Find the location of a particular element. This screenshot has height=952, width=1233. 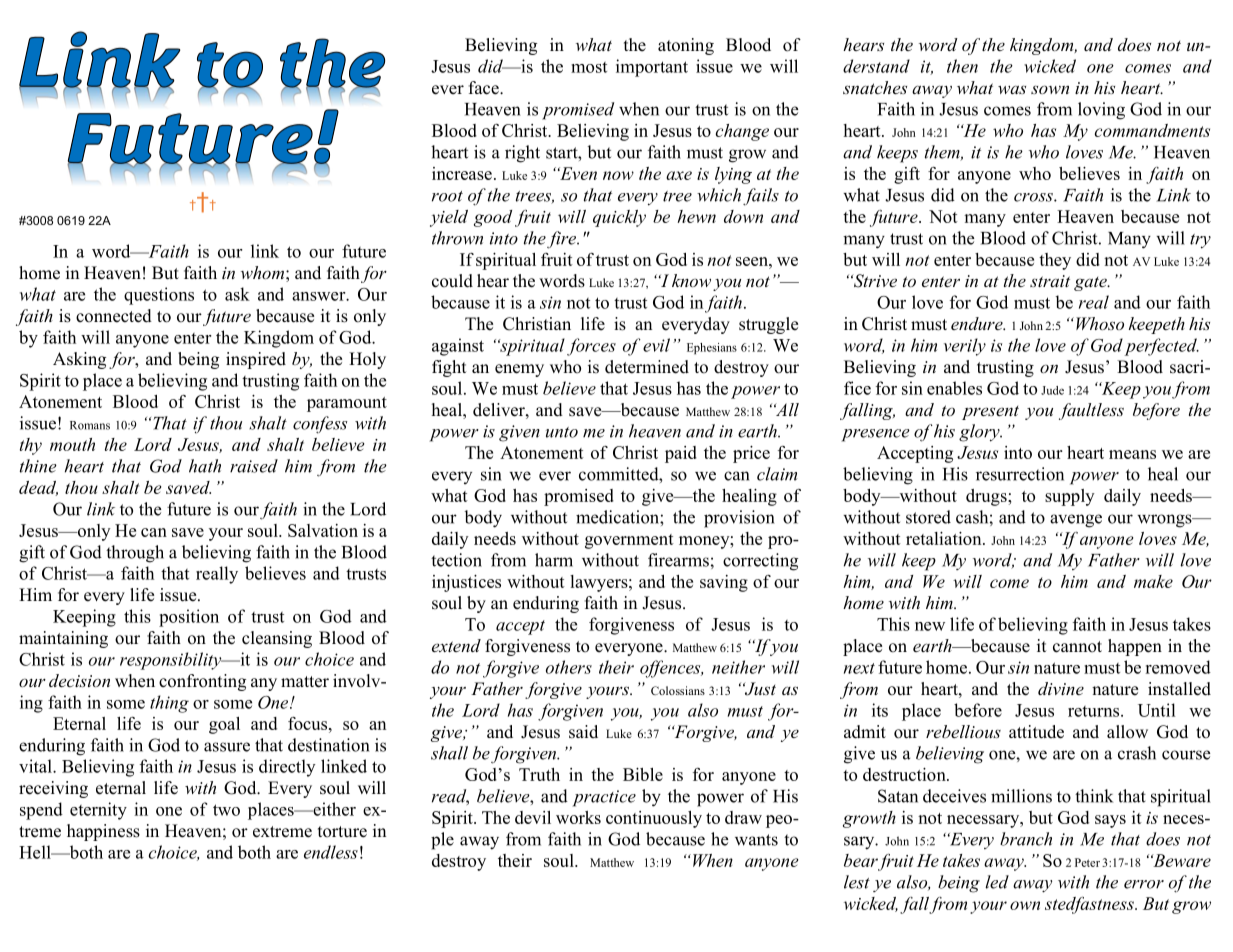

resurrection is located at coordinates (1020, 474).
